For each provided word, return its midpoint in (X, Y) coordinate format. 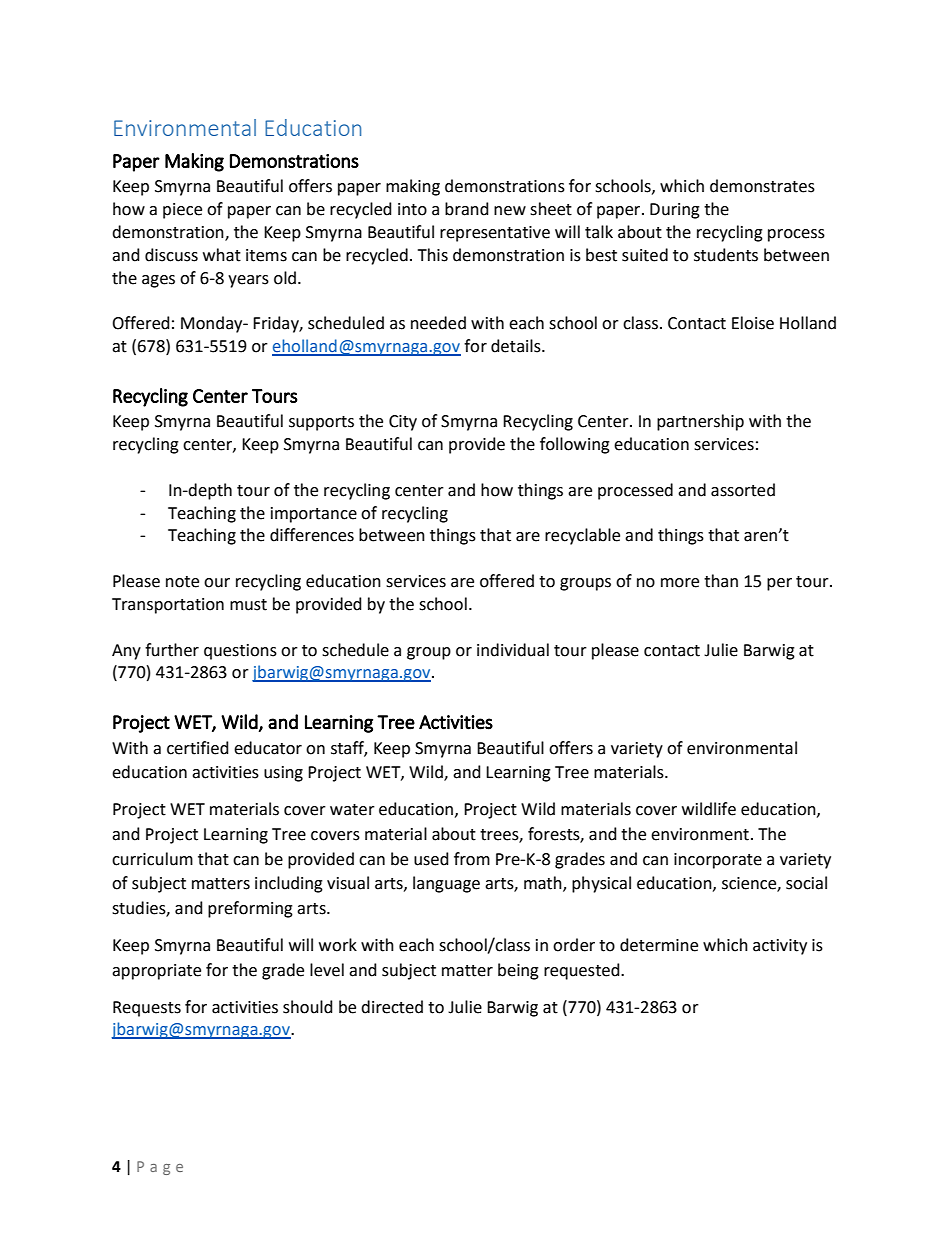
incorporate (718, 861)
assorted (743, 490)
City (403, 423)
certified (198, 748)
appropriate (156, 972)
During (675, 211)
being (518, 971)
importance (314, 515)
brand (467, 209)
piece (182, 211)
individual (513, 650)
